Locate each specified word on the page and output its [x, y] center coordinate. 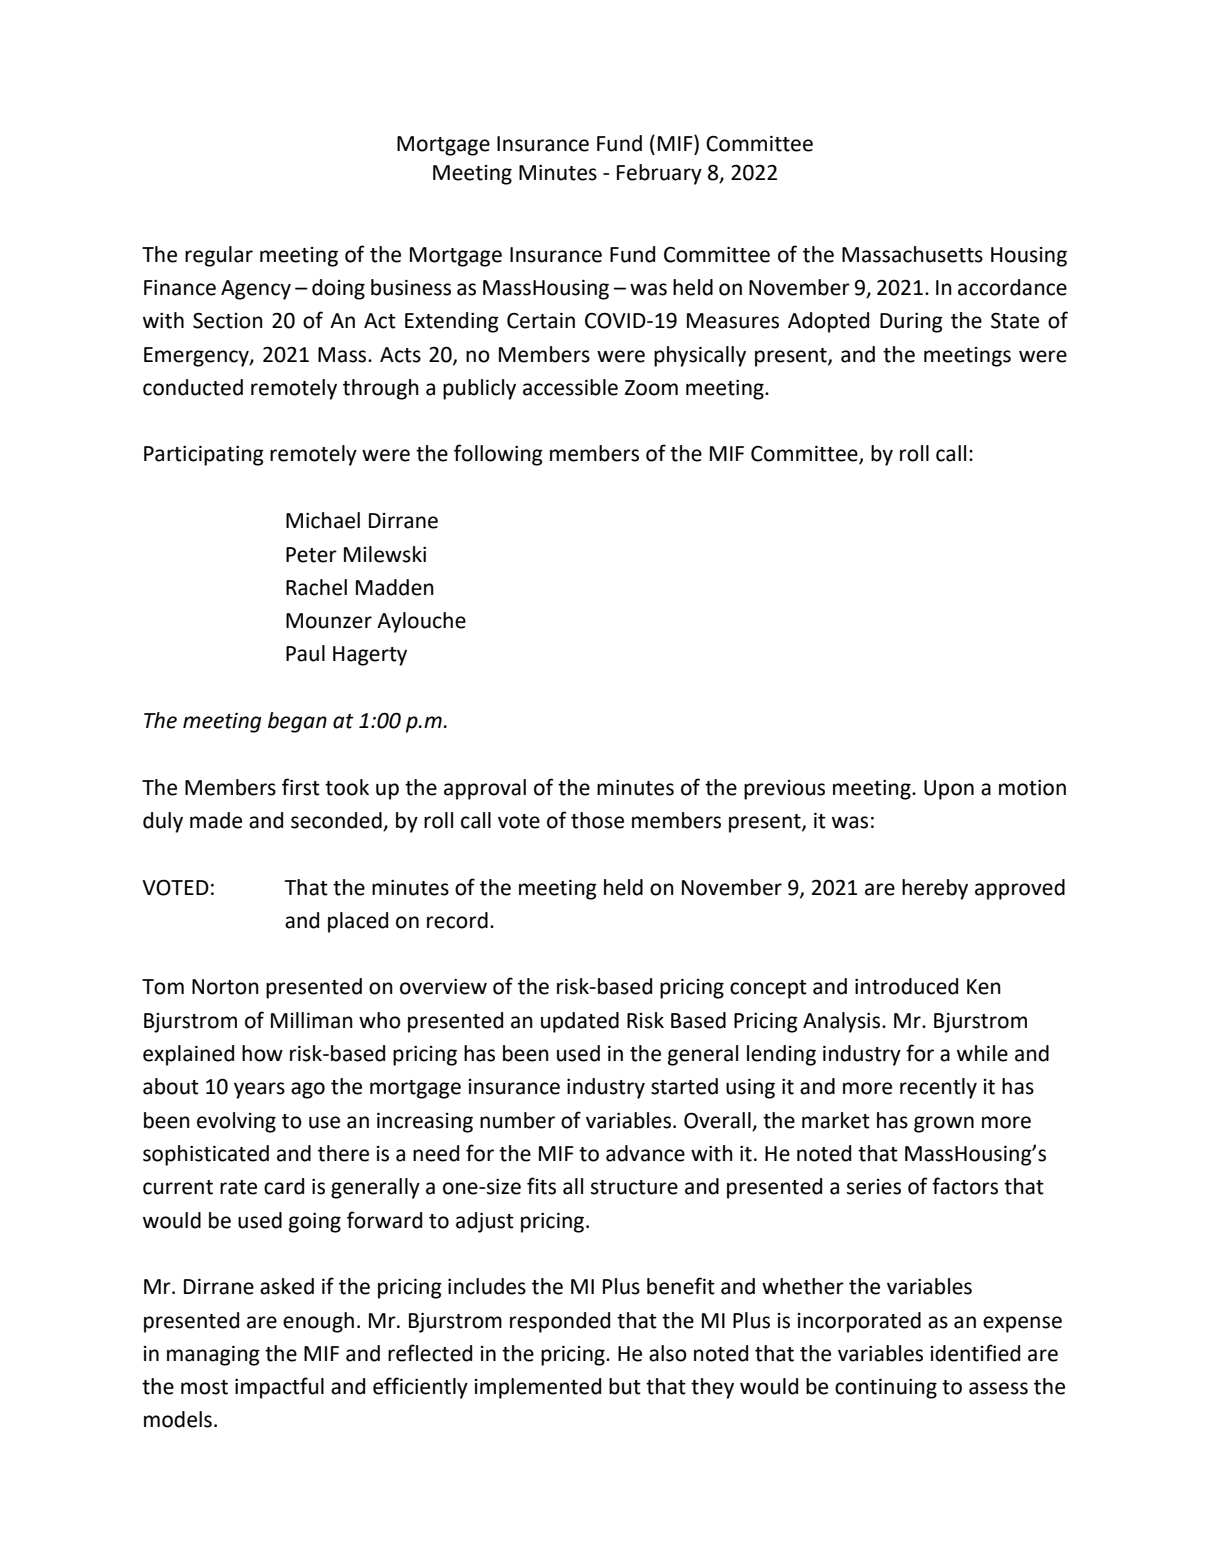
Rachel [316, 587]
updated [580, 1022]
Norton [225, 987]
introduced [906, 986]
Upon [949, 790]
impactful [279, 1388]
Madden [395, 587]
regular [219, 256]
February [659, 174]
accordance [1012, 287]
